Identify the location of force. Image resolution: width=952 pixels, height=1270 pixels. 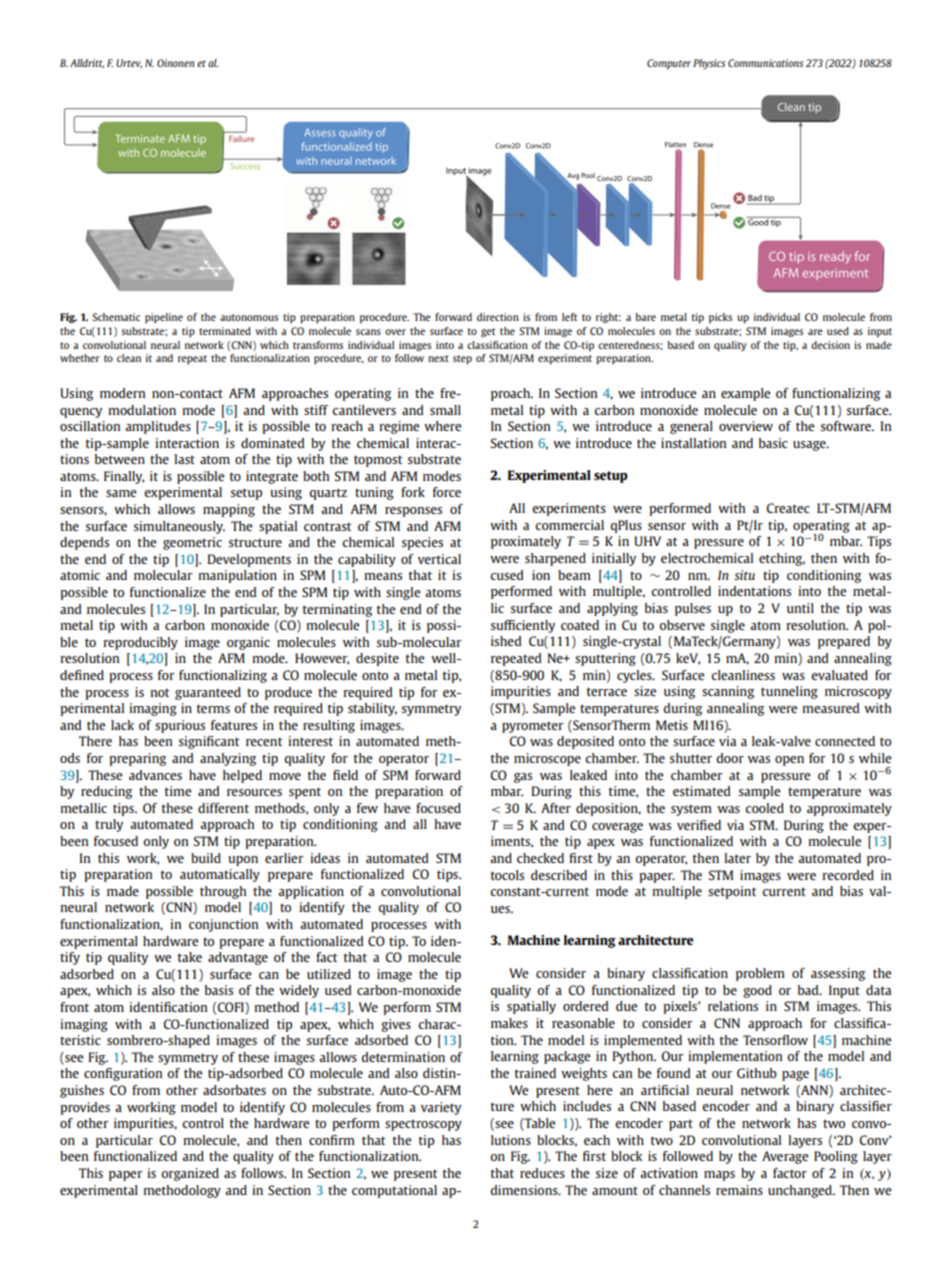
(447, 492).
